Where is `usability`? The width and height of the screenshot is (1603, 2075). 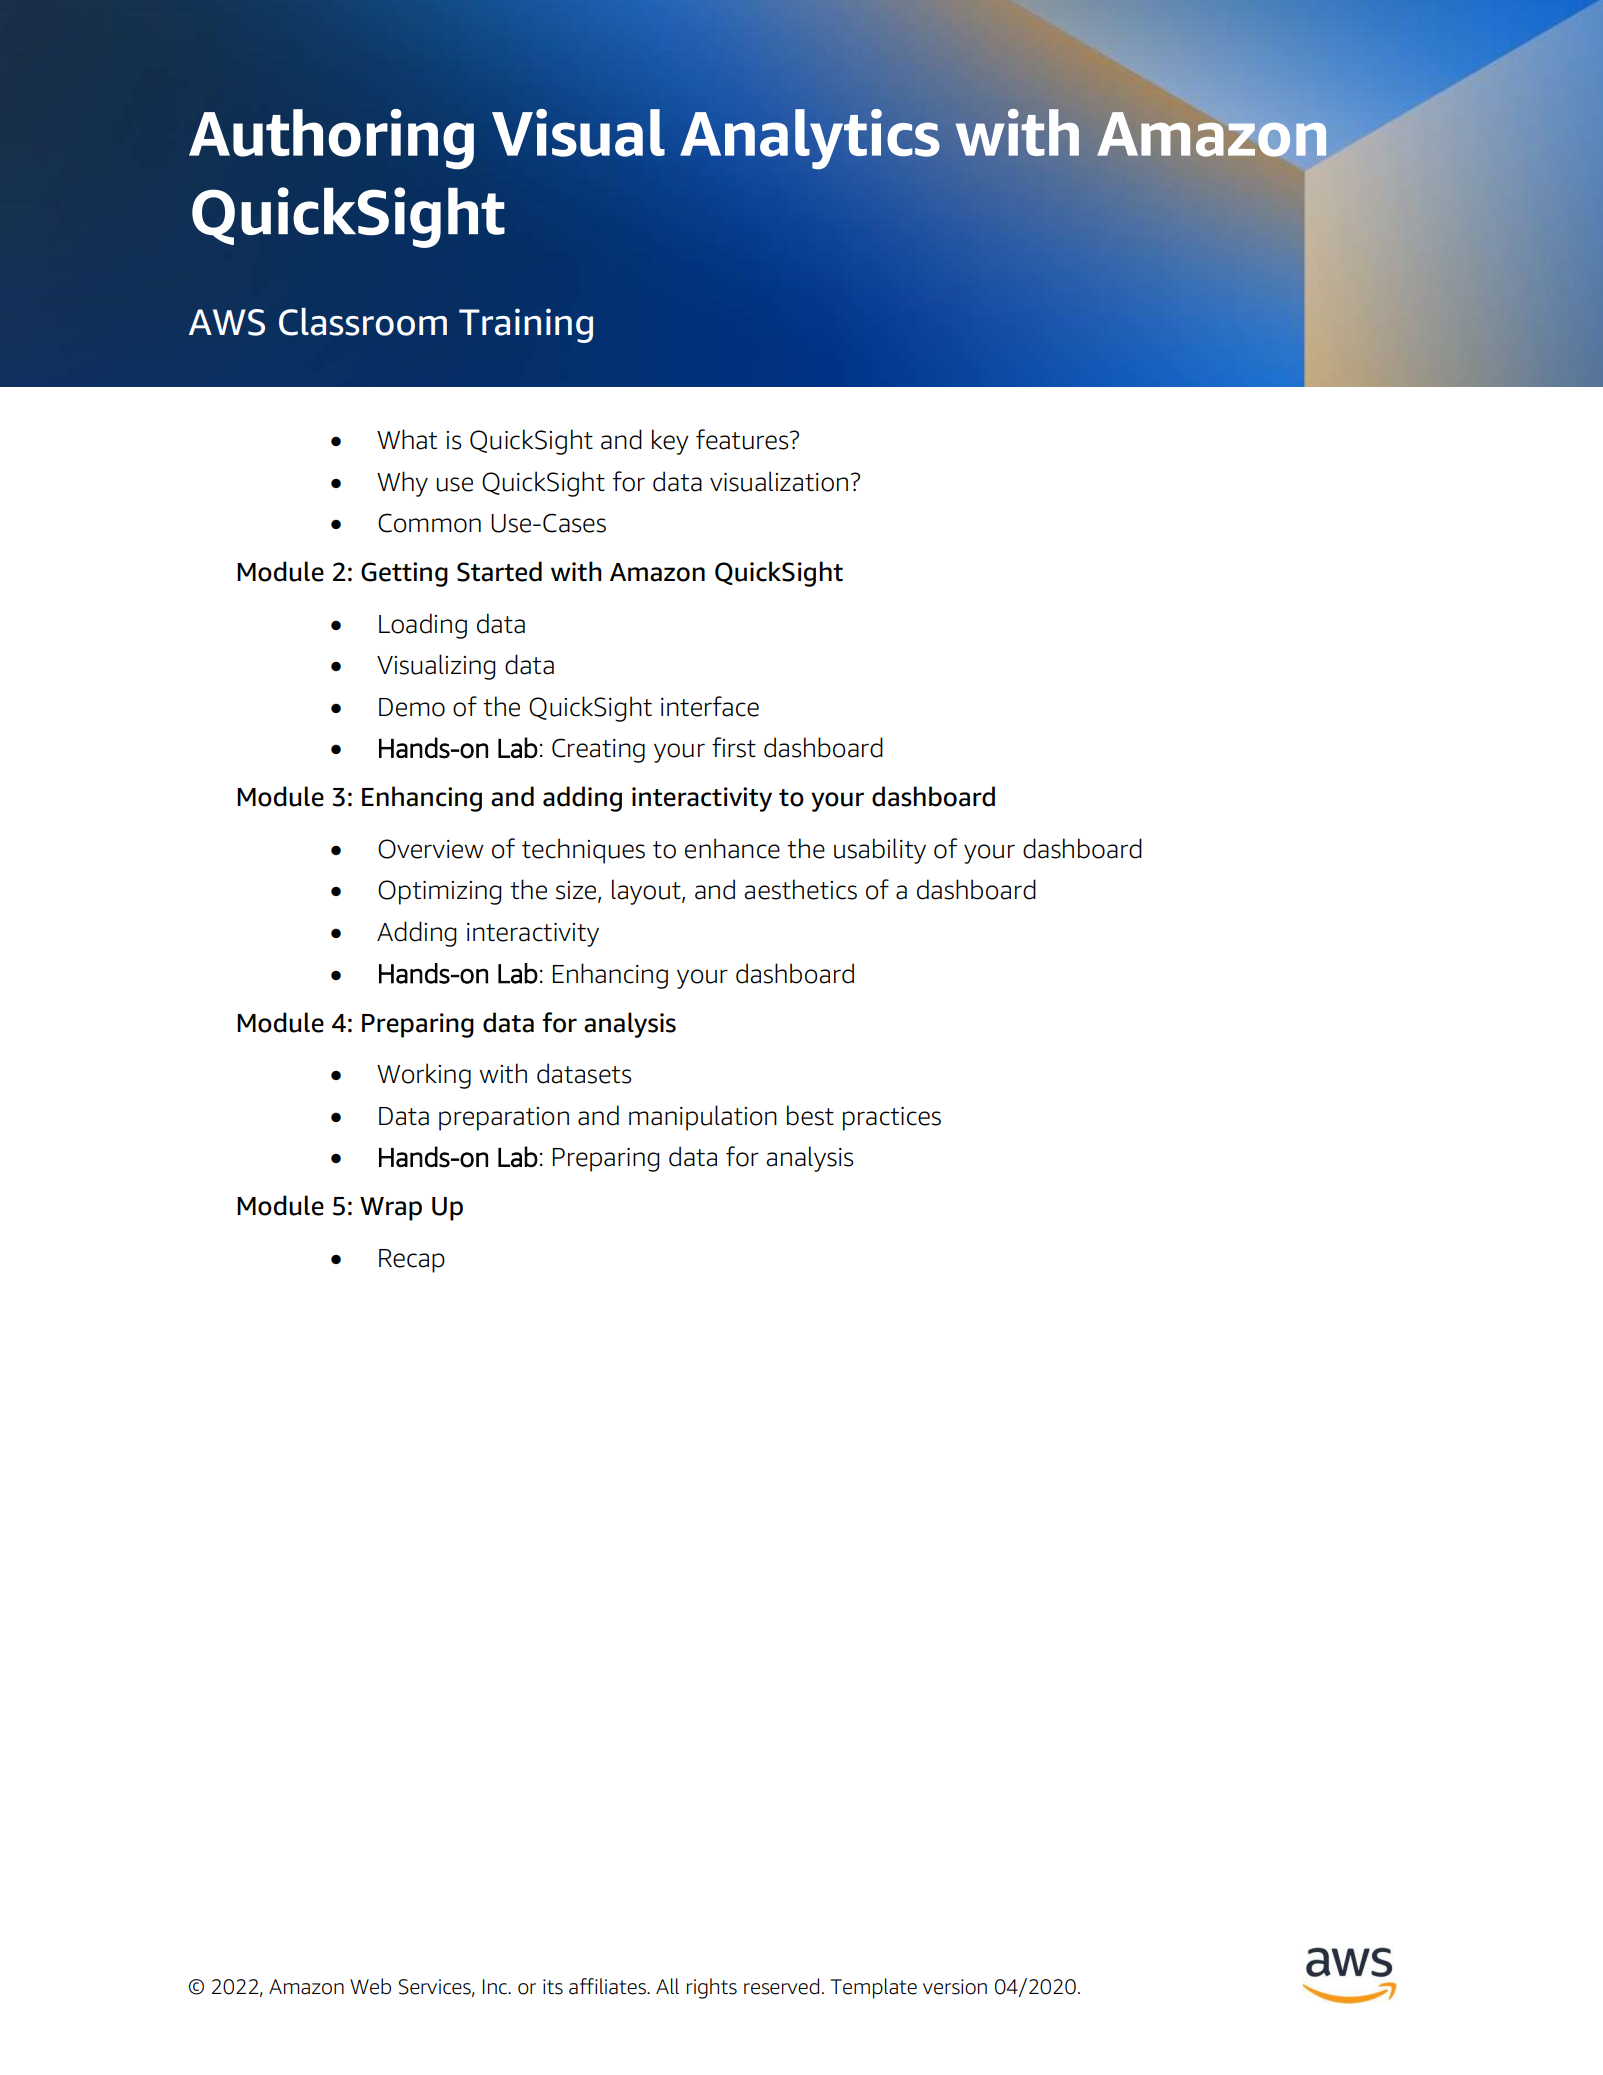 usability is located at coordinates (880, 851).
